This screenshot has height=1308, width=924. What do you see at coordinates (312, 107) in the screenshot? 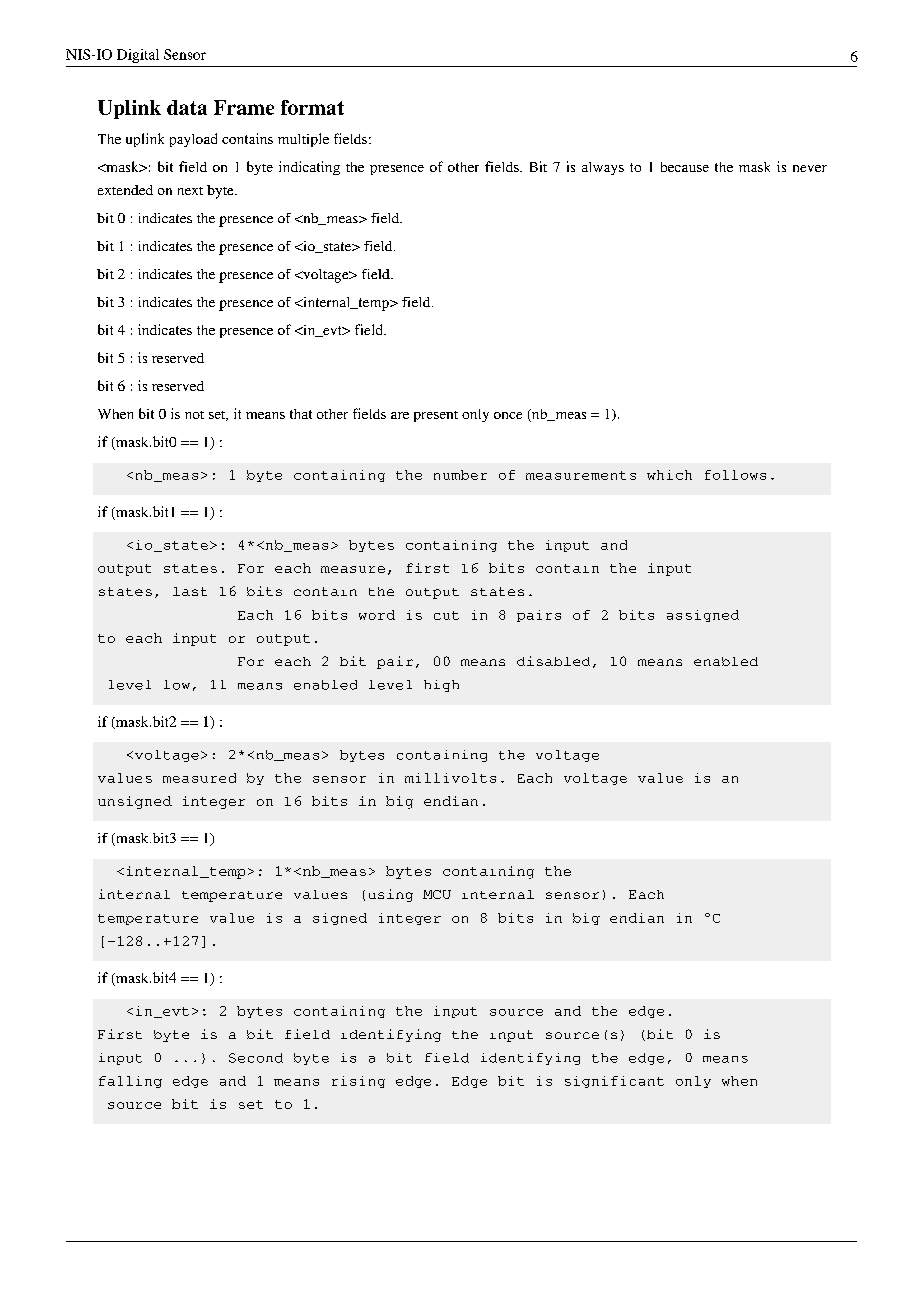
I see `format` at bounding box center [312, 107].
